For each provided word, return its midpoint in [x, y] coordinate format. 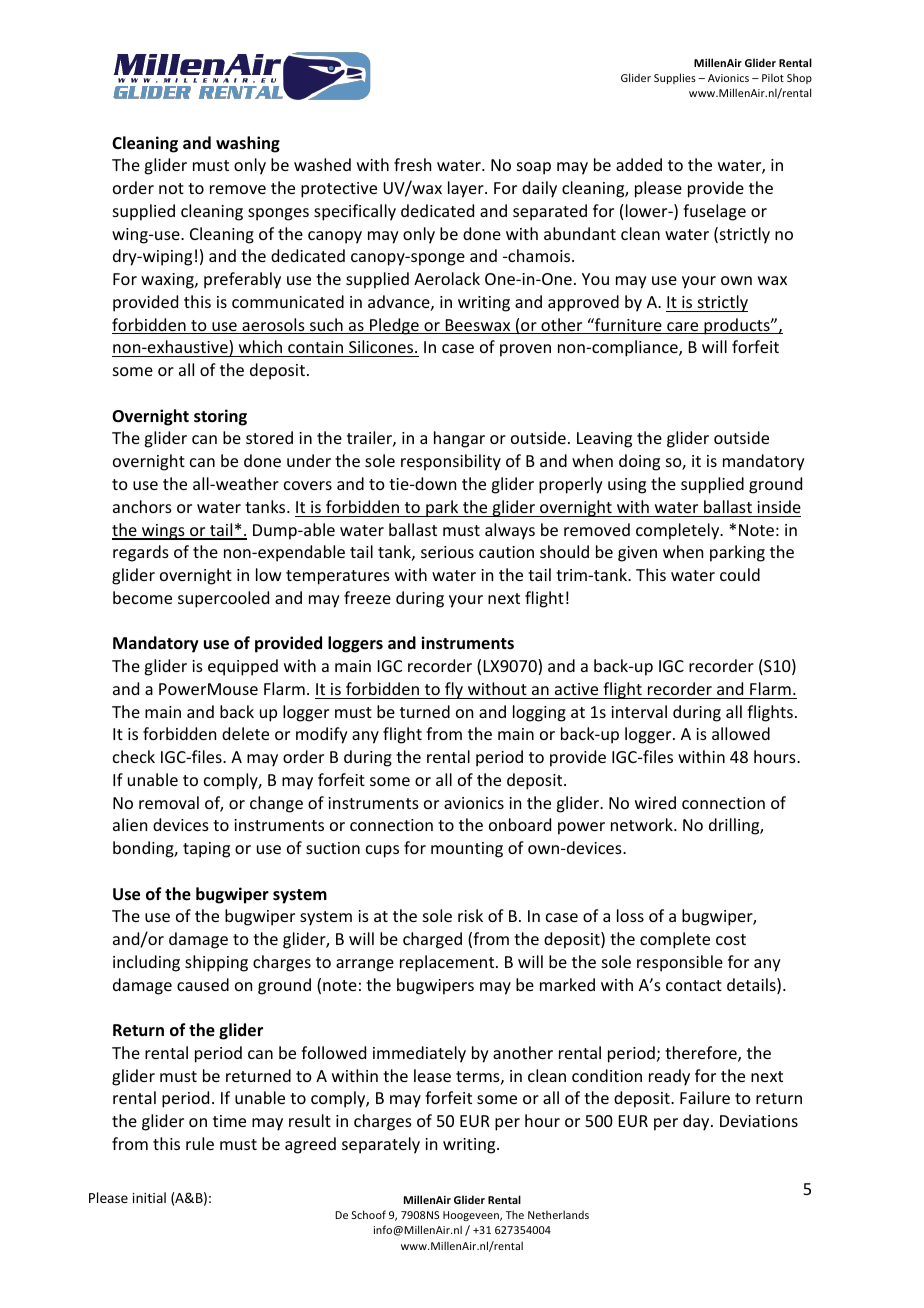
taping [206, 850]
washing [248, 144]
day [697, 1122]
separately [381, 1145]
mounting [467, 850]
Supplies [675, 78]
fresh [412, 164]
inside [779, 506]
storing [220, 417]
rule [200, 1143]
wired [655, 802]
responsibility [451, 462]
